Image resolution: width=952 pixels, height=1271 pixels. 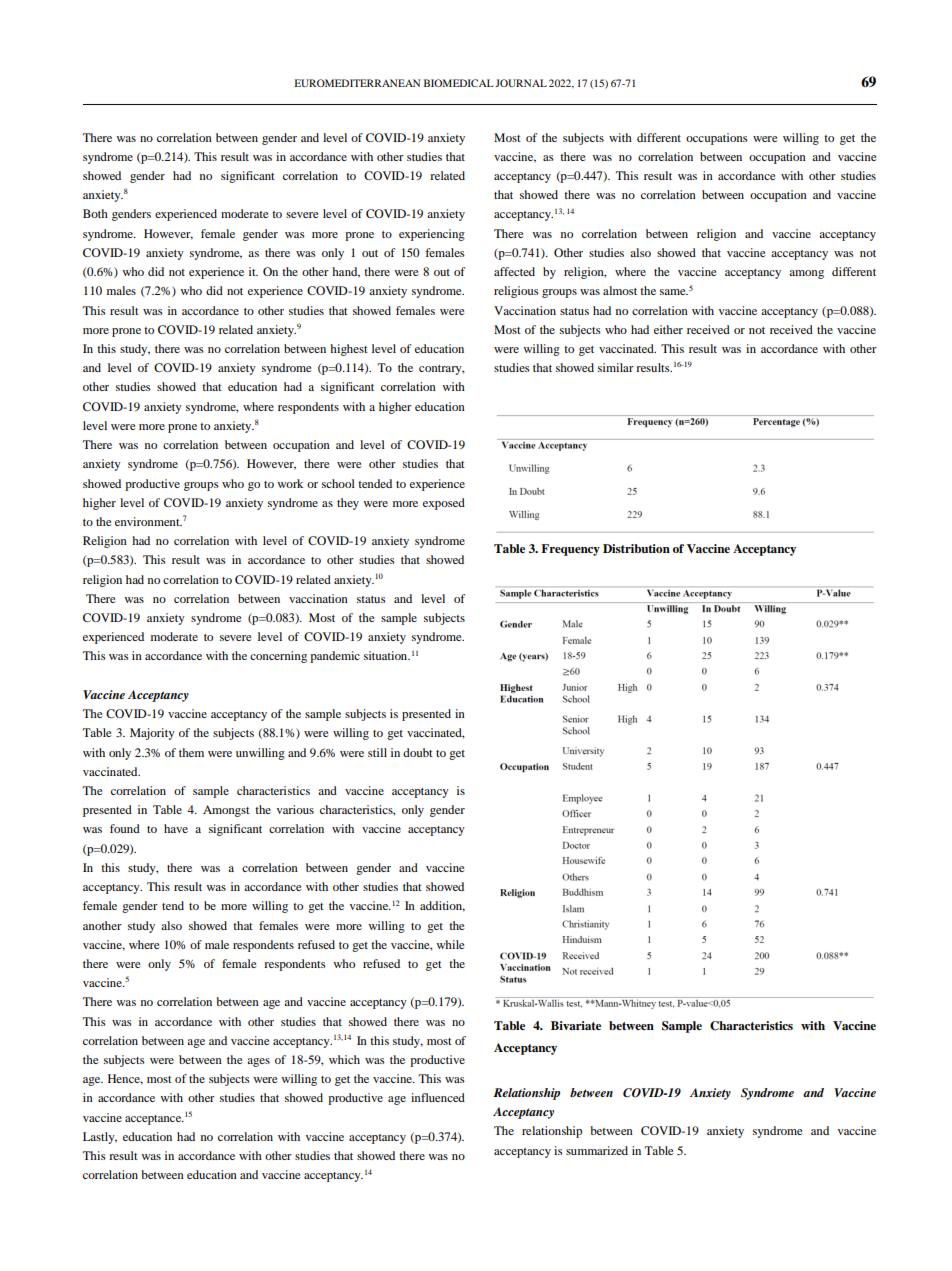 What do you see at coordinates (95, 213) in the document?
I see `Both` at bounding box center [95, 213].
